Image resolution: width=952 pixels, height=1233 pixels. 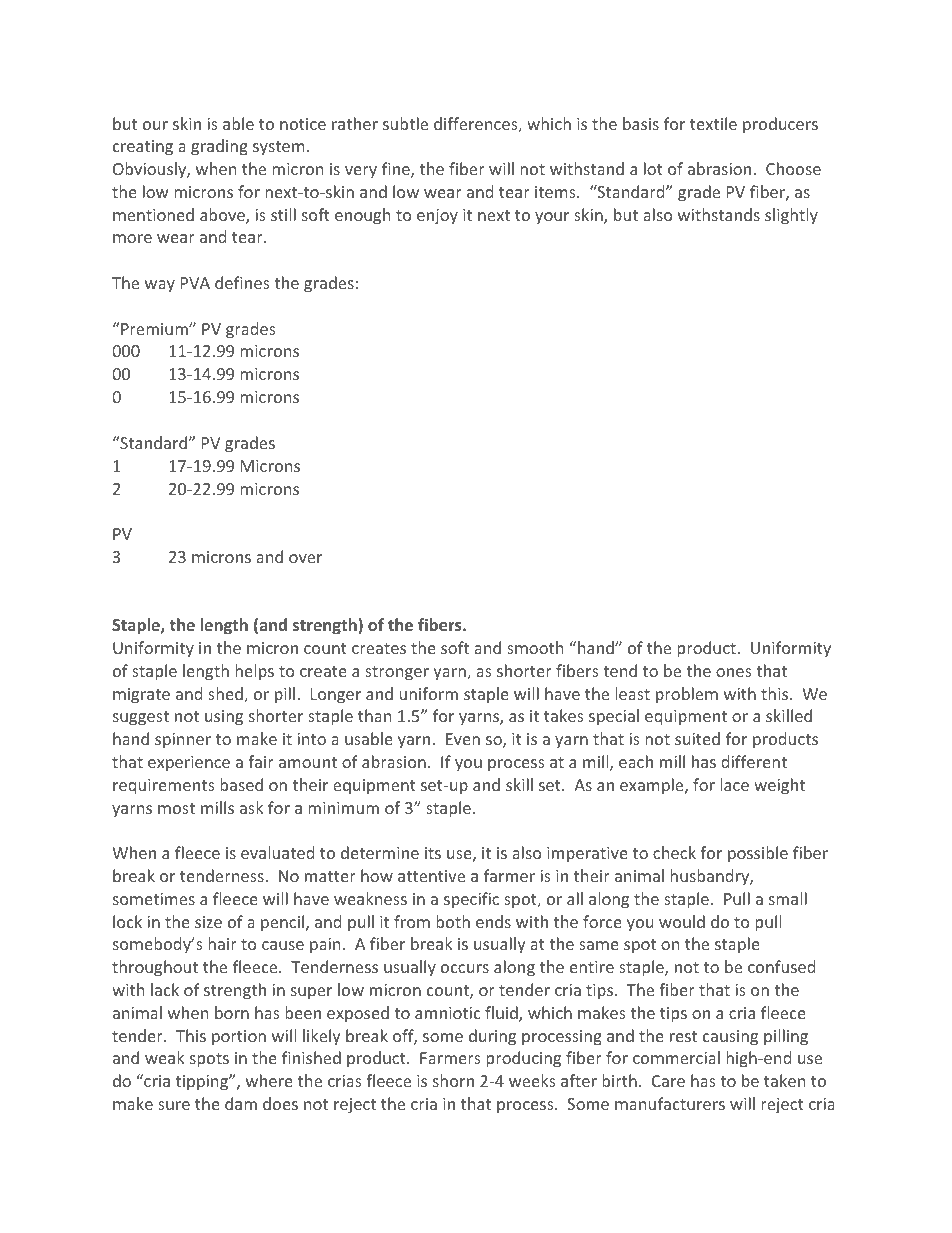 I want to click on shorn, so click(x=453, y=1080).
